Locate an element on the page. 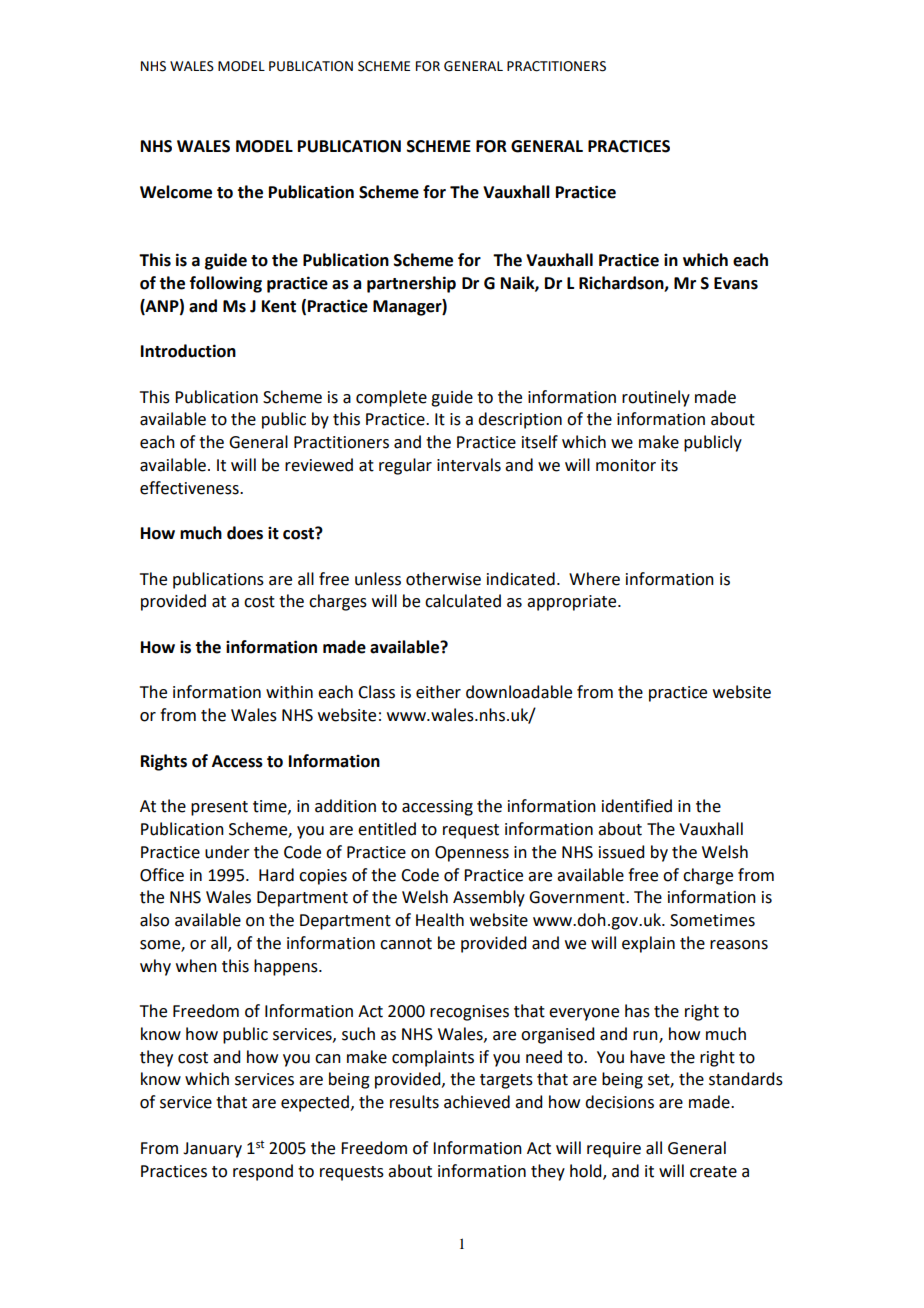 The width and height of the page is (924, 1308). Evans is located at coordinates (736, 283).
